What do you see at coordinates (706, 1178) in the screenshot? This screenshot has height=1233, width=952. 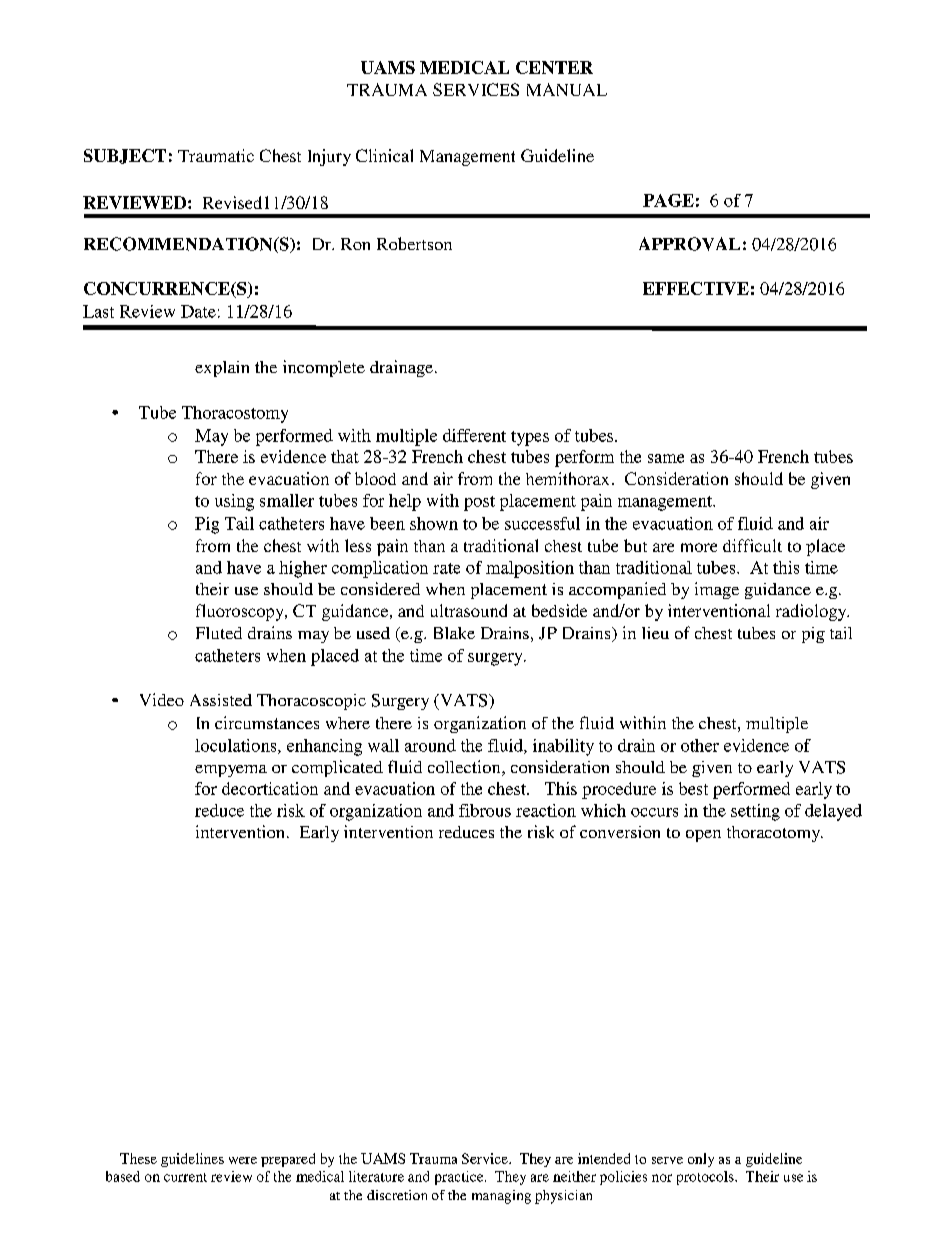 I see `protocols` at bounding box center [706, 1178].
